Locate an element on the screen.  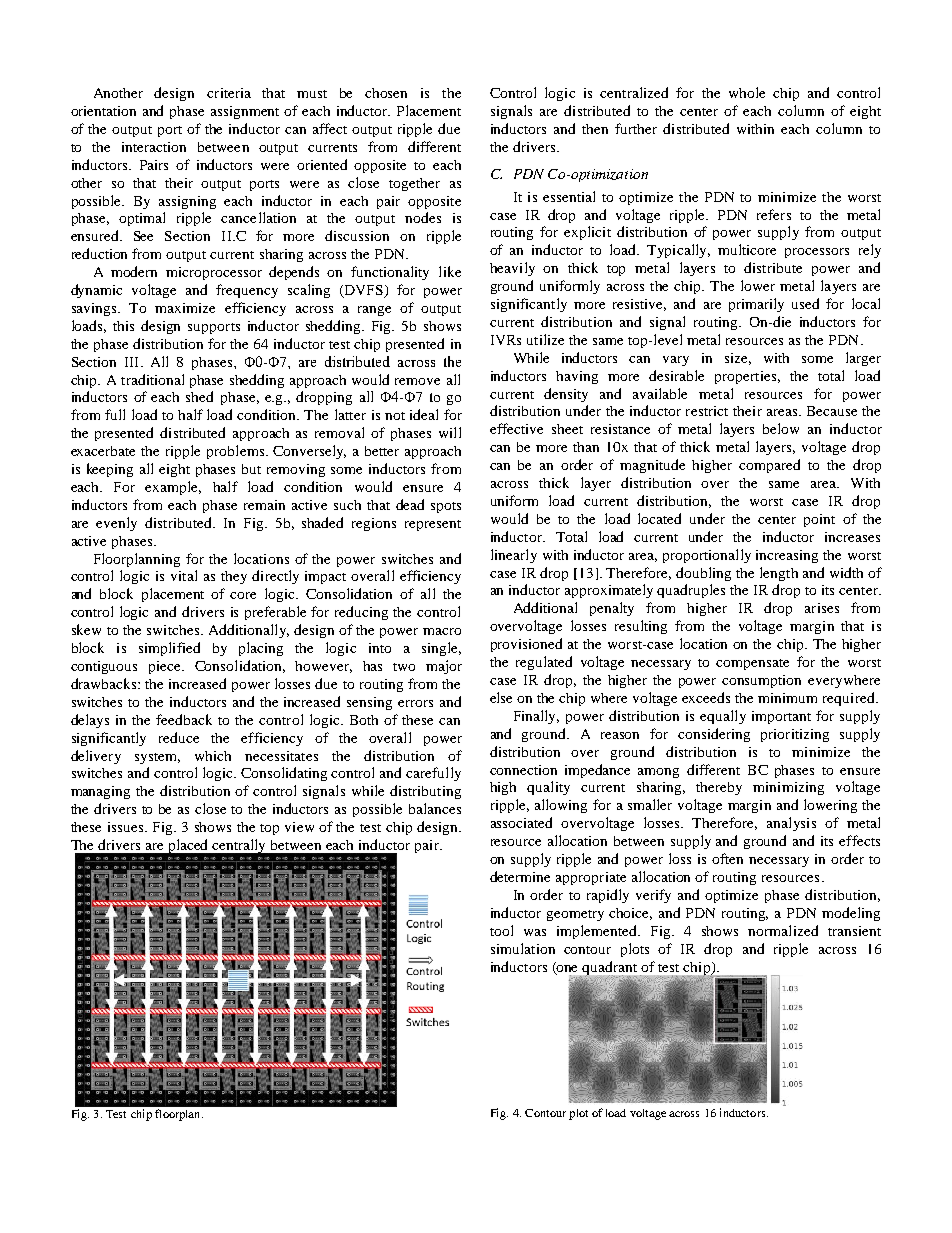
whole is located at coordinates (747, 92).
